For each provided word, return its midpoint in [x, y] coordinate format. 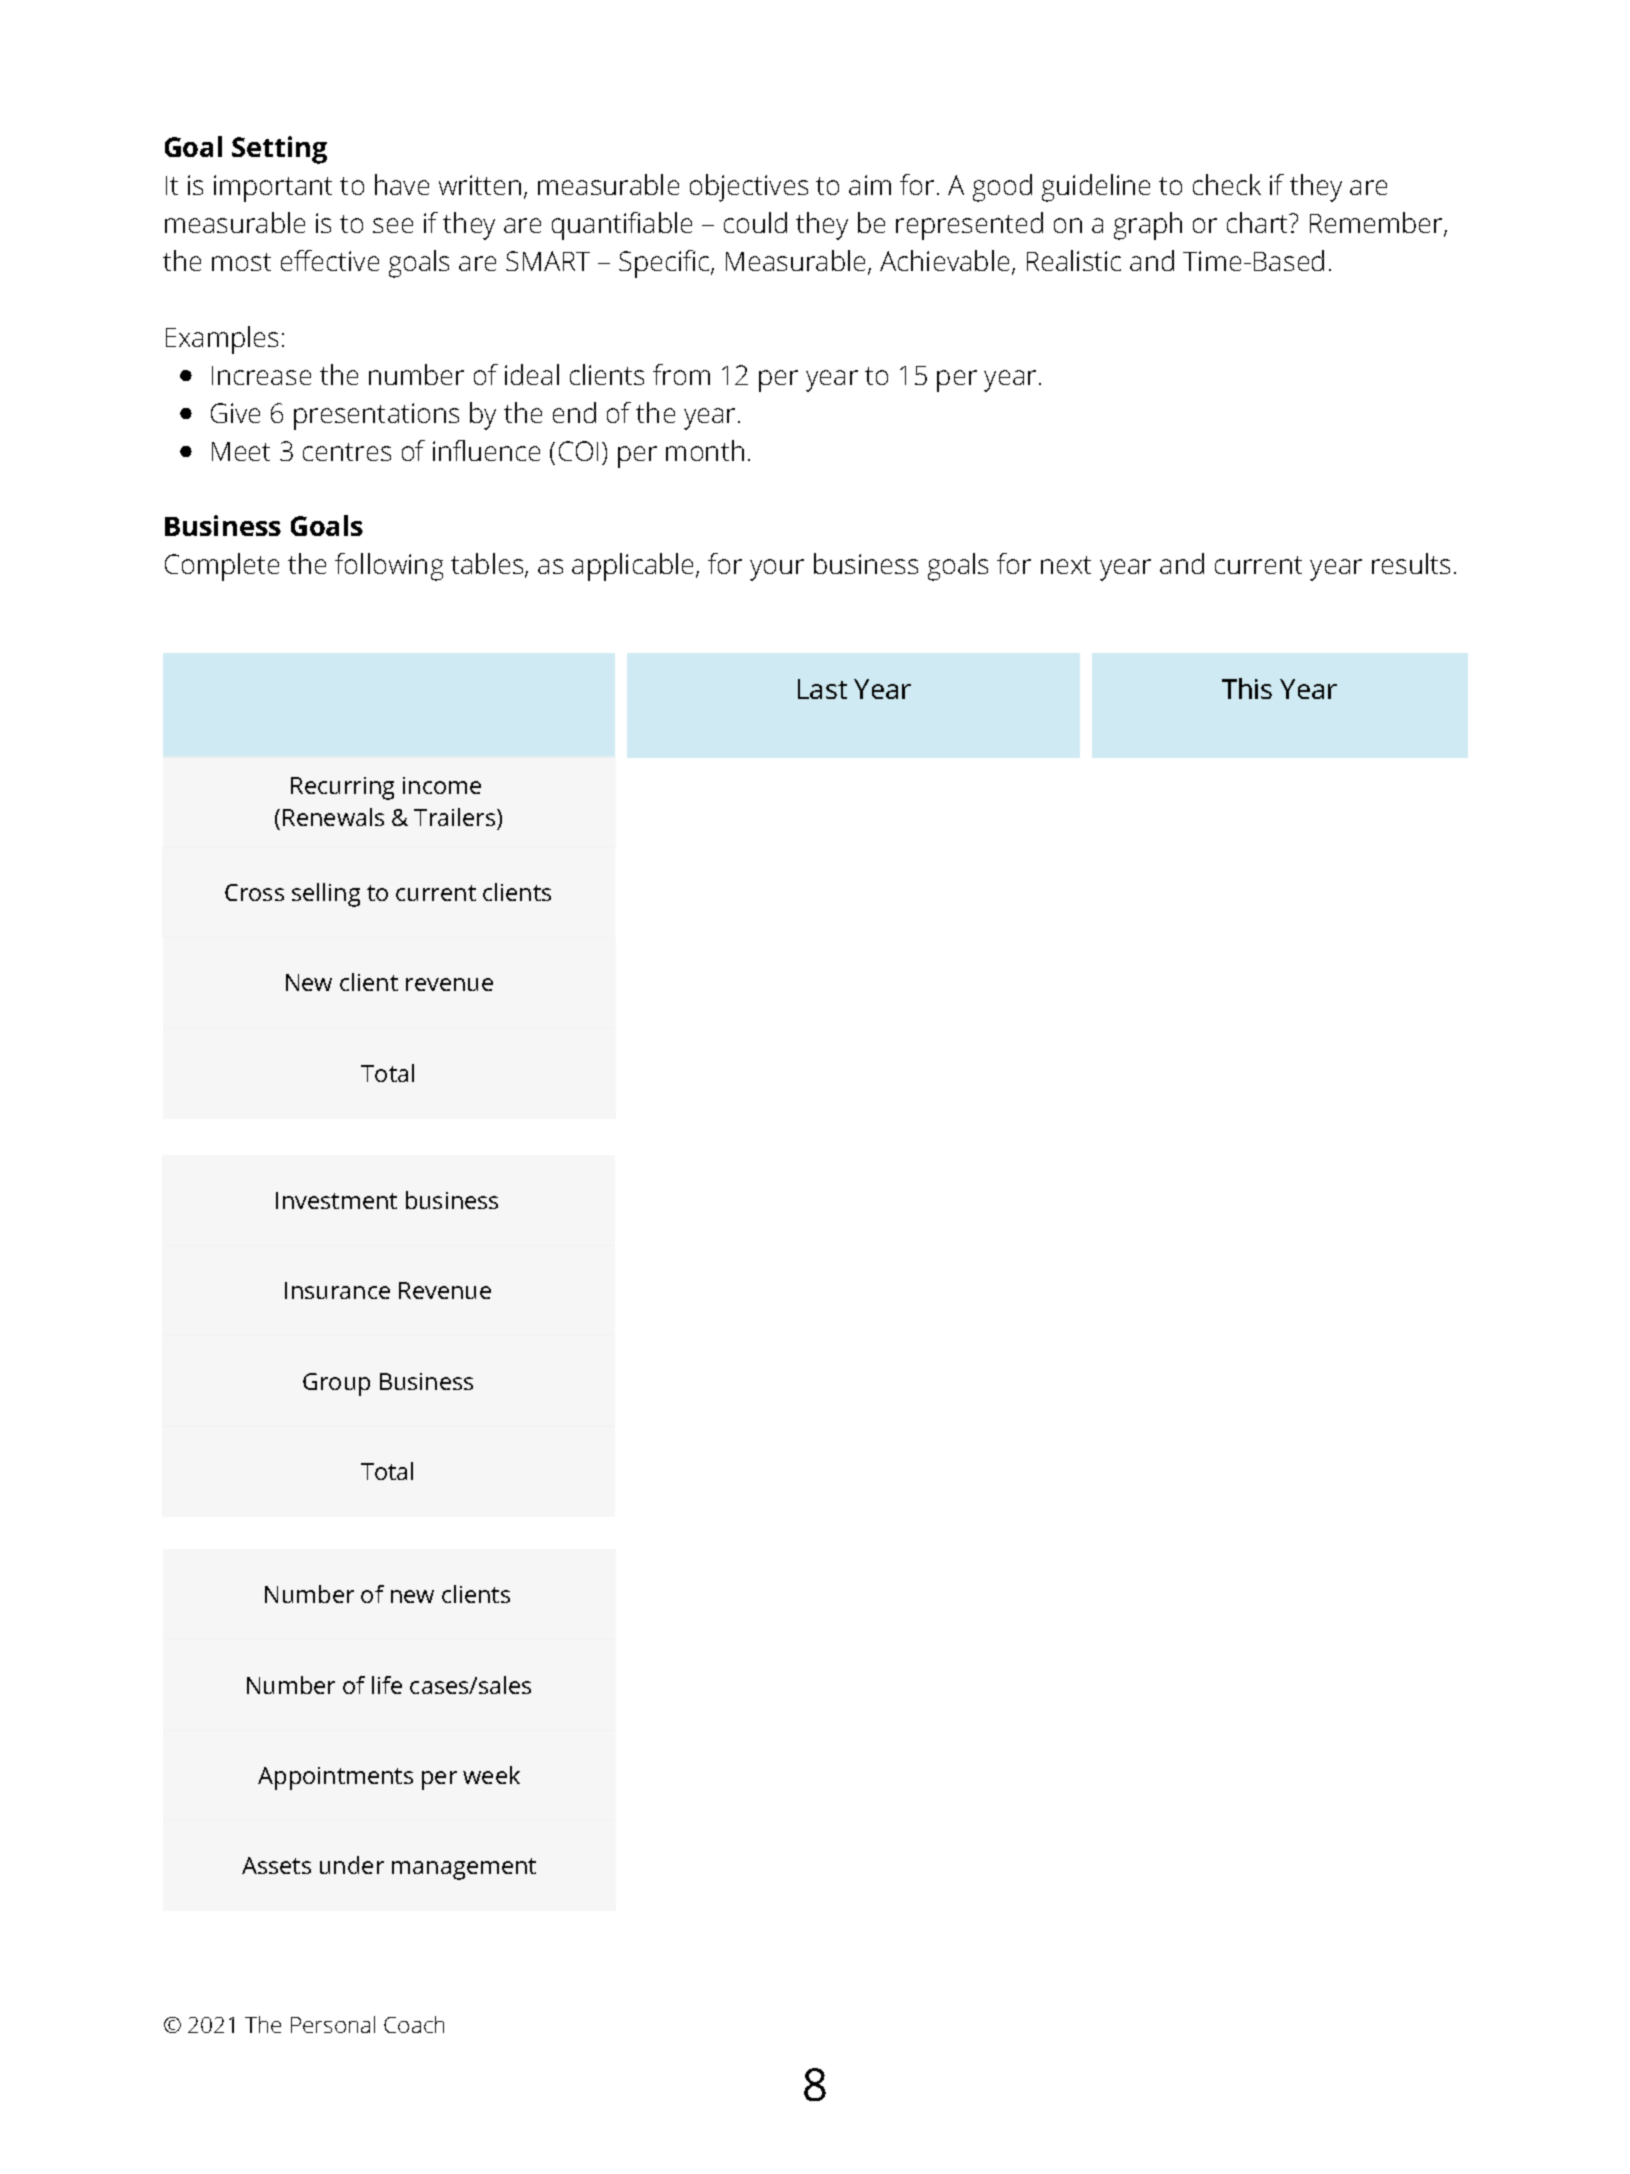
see [393, 225]
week [491, 1775]
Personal [333, 2024]
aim [870, 185]
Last [822, 689]
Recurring [342, 788]
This [1247, 688]
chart [1258, 222]
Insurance [337, 1290]
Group [336, 1384]
